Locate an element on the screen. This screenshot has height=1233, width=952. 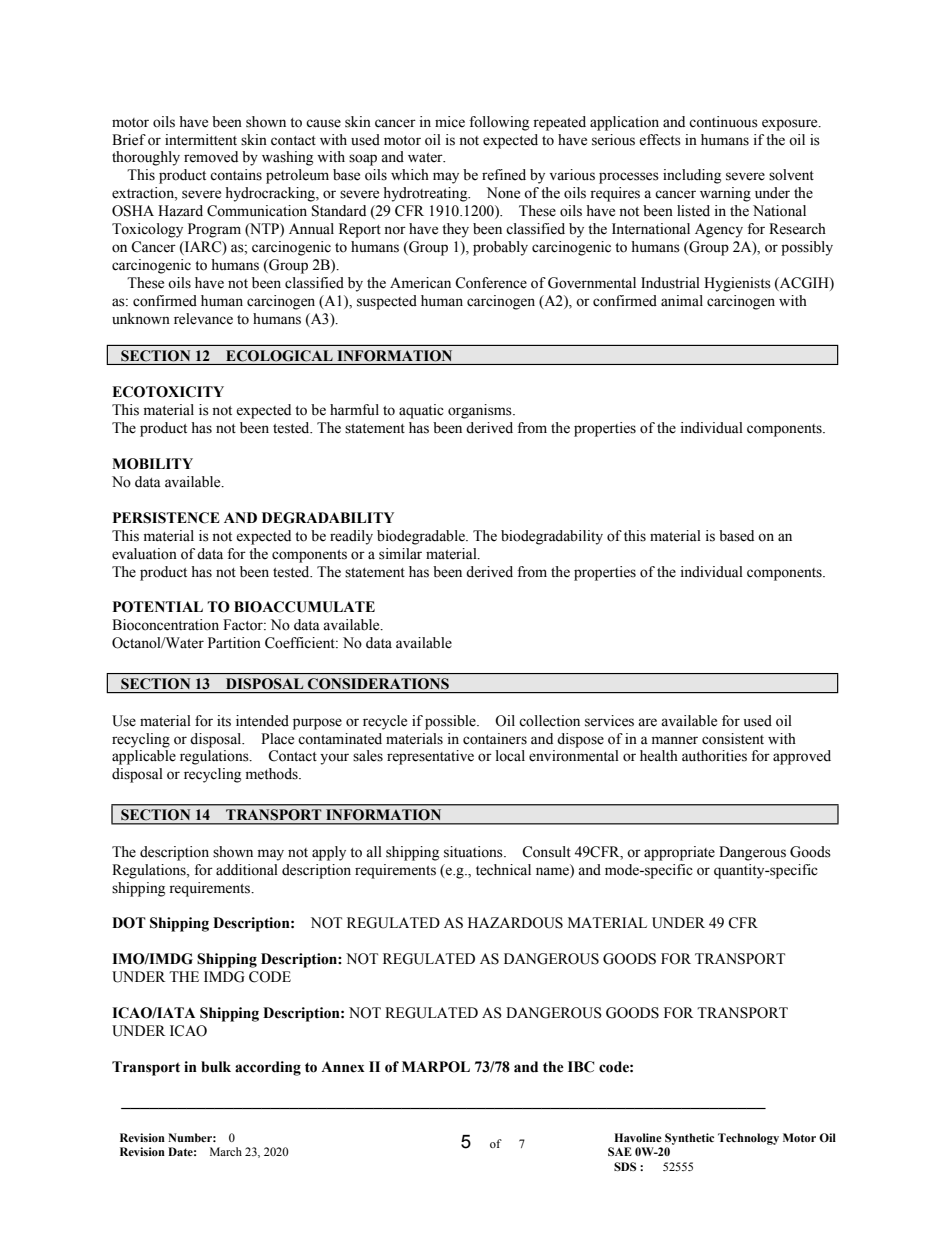
IBC is located at coordinates (581, 1067).
